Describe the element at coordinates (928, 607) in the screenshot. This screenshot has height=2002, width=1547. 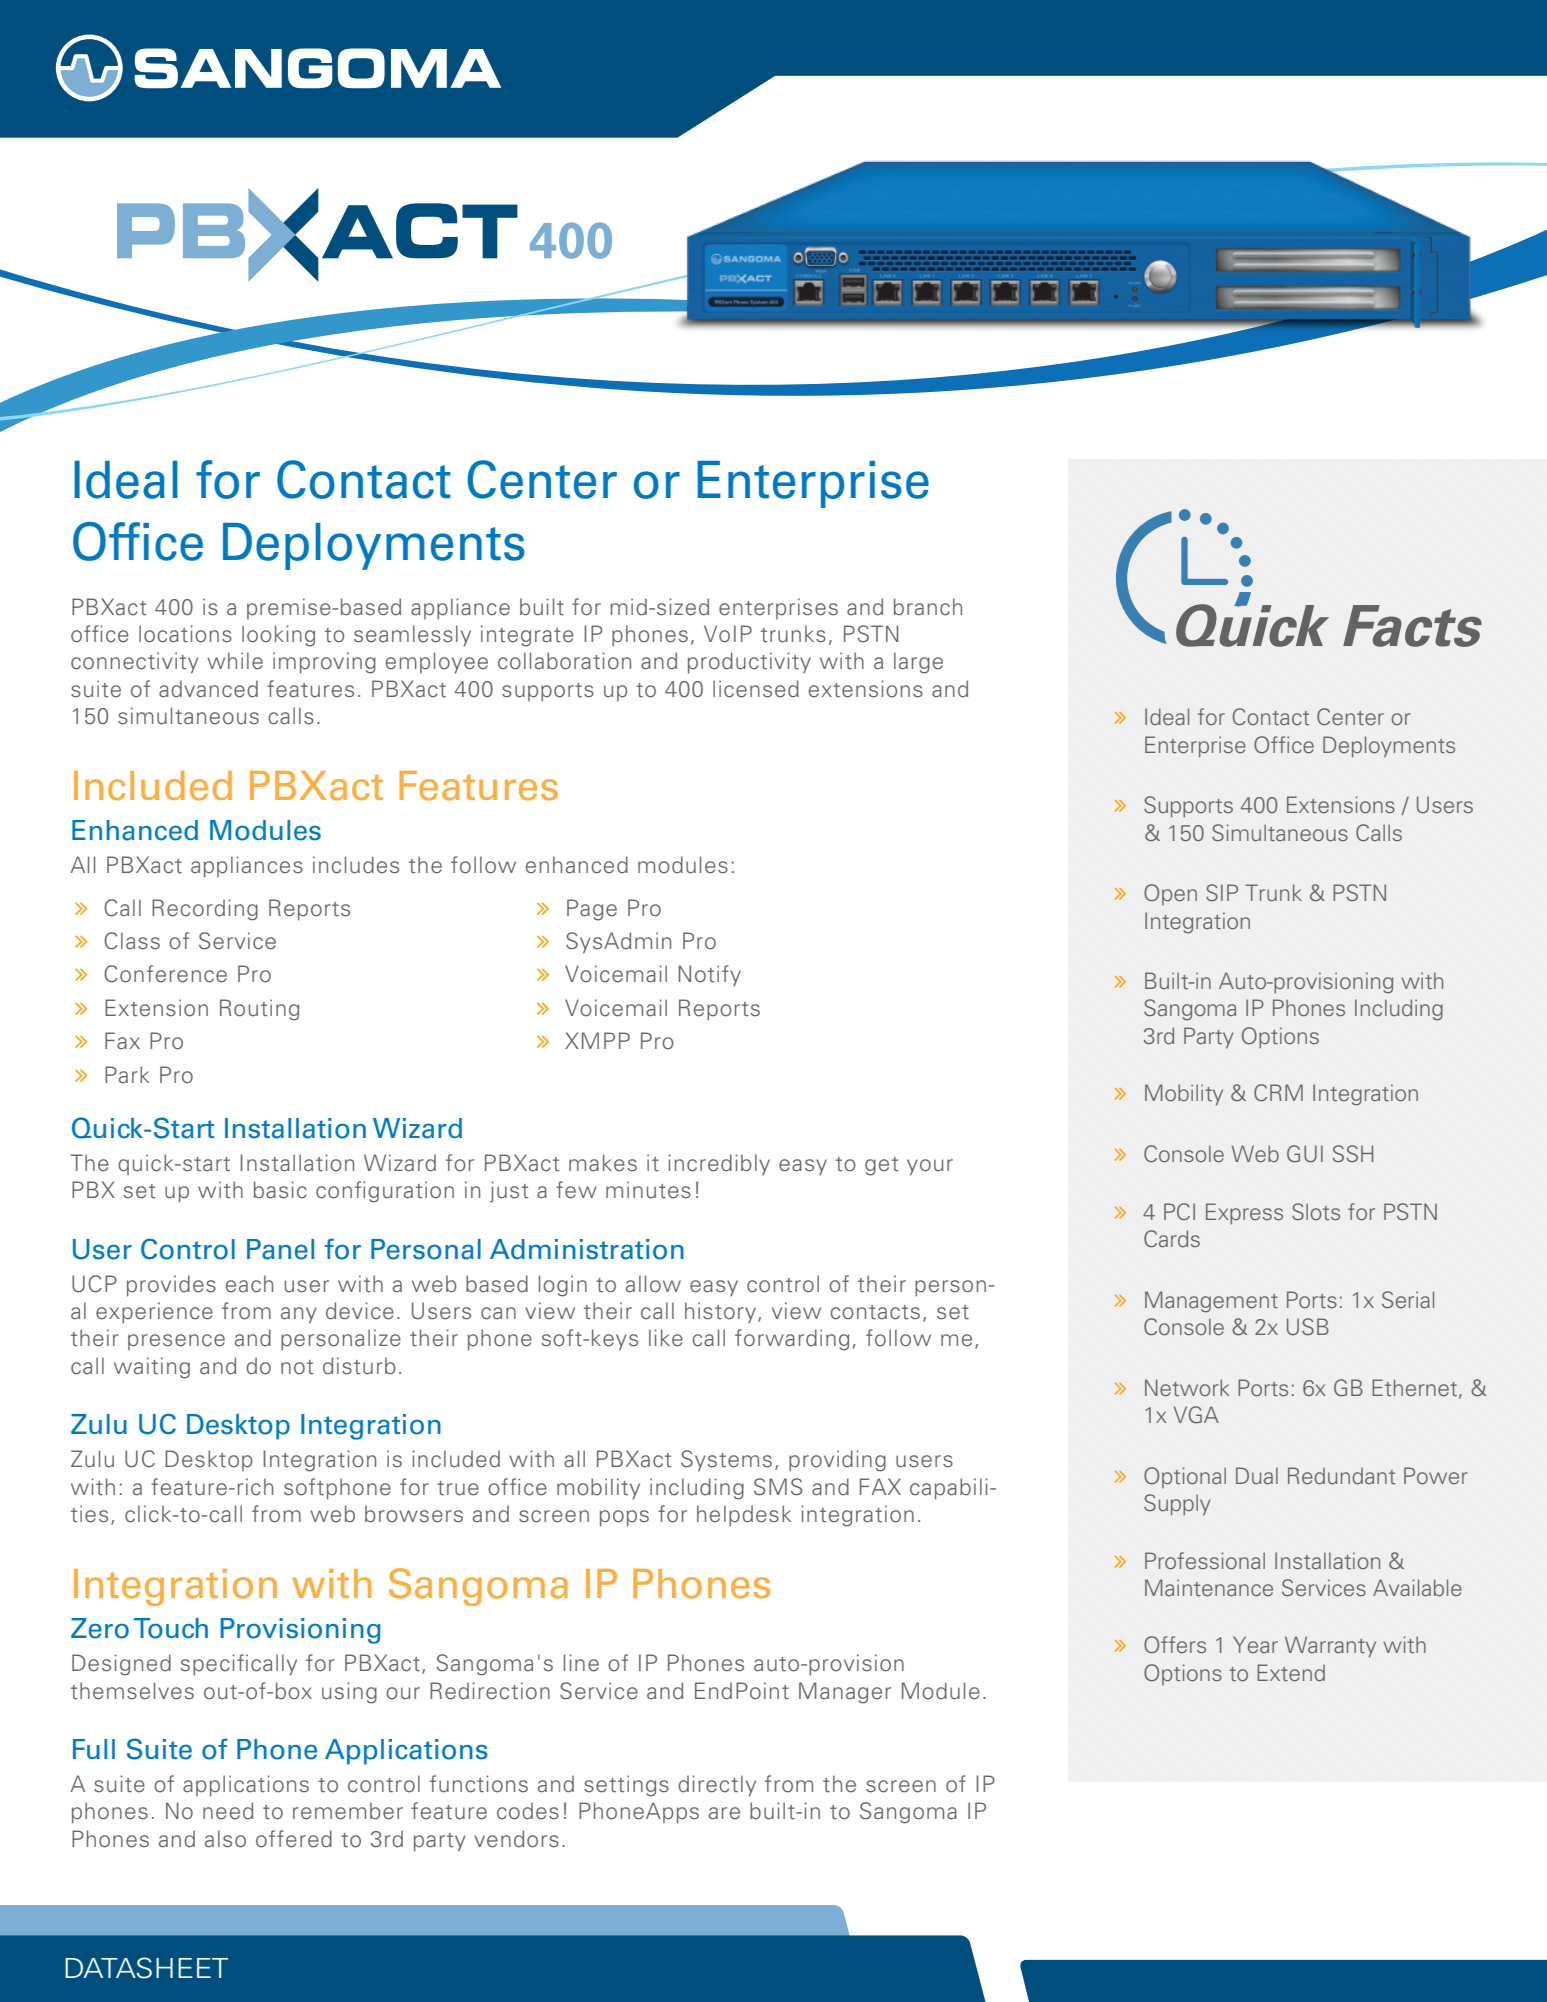
I see `branch` at that location.
